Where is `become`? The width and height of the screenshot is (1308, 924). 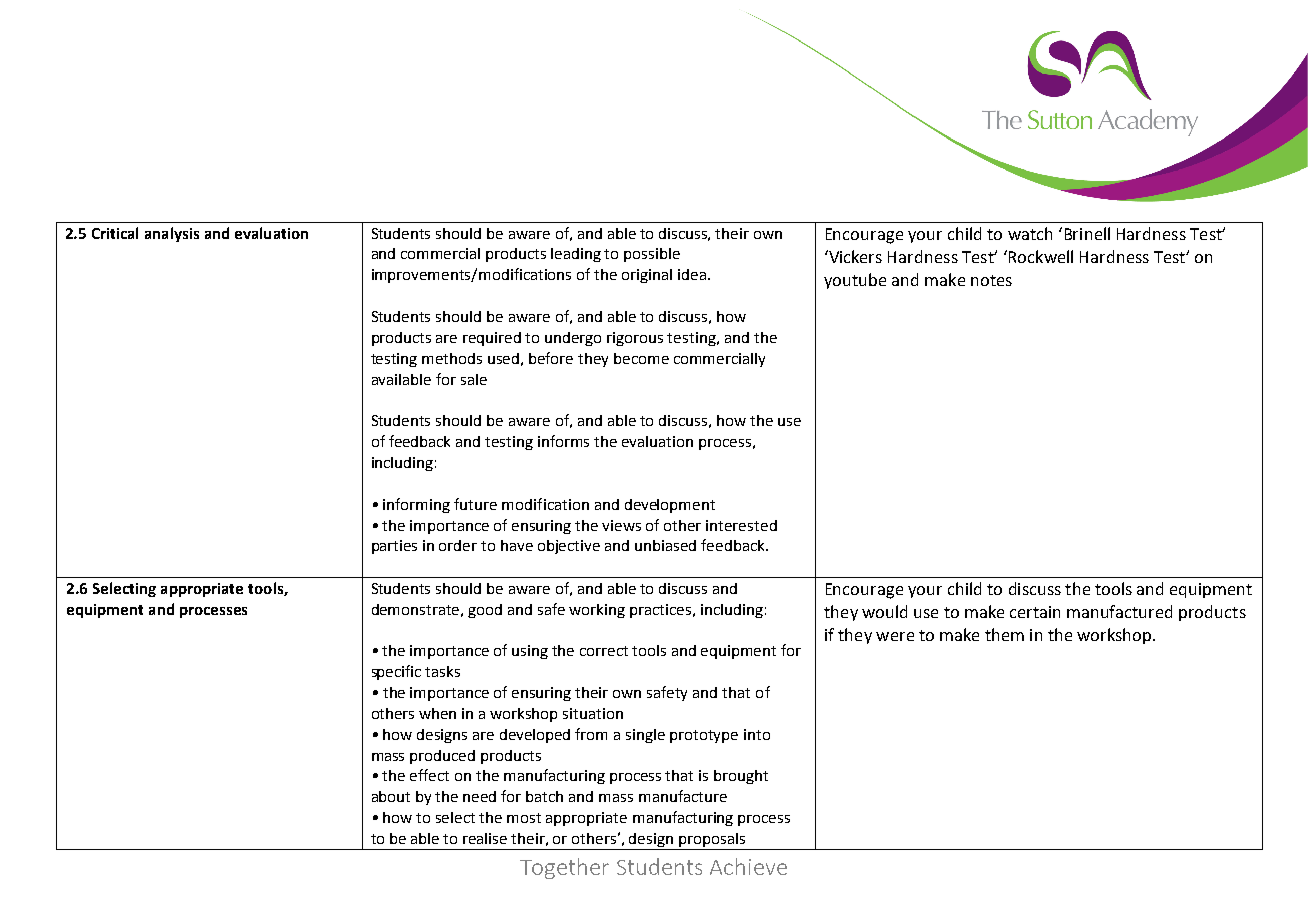 become is located at coordinates (641, 358).
